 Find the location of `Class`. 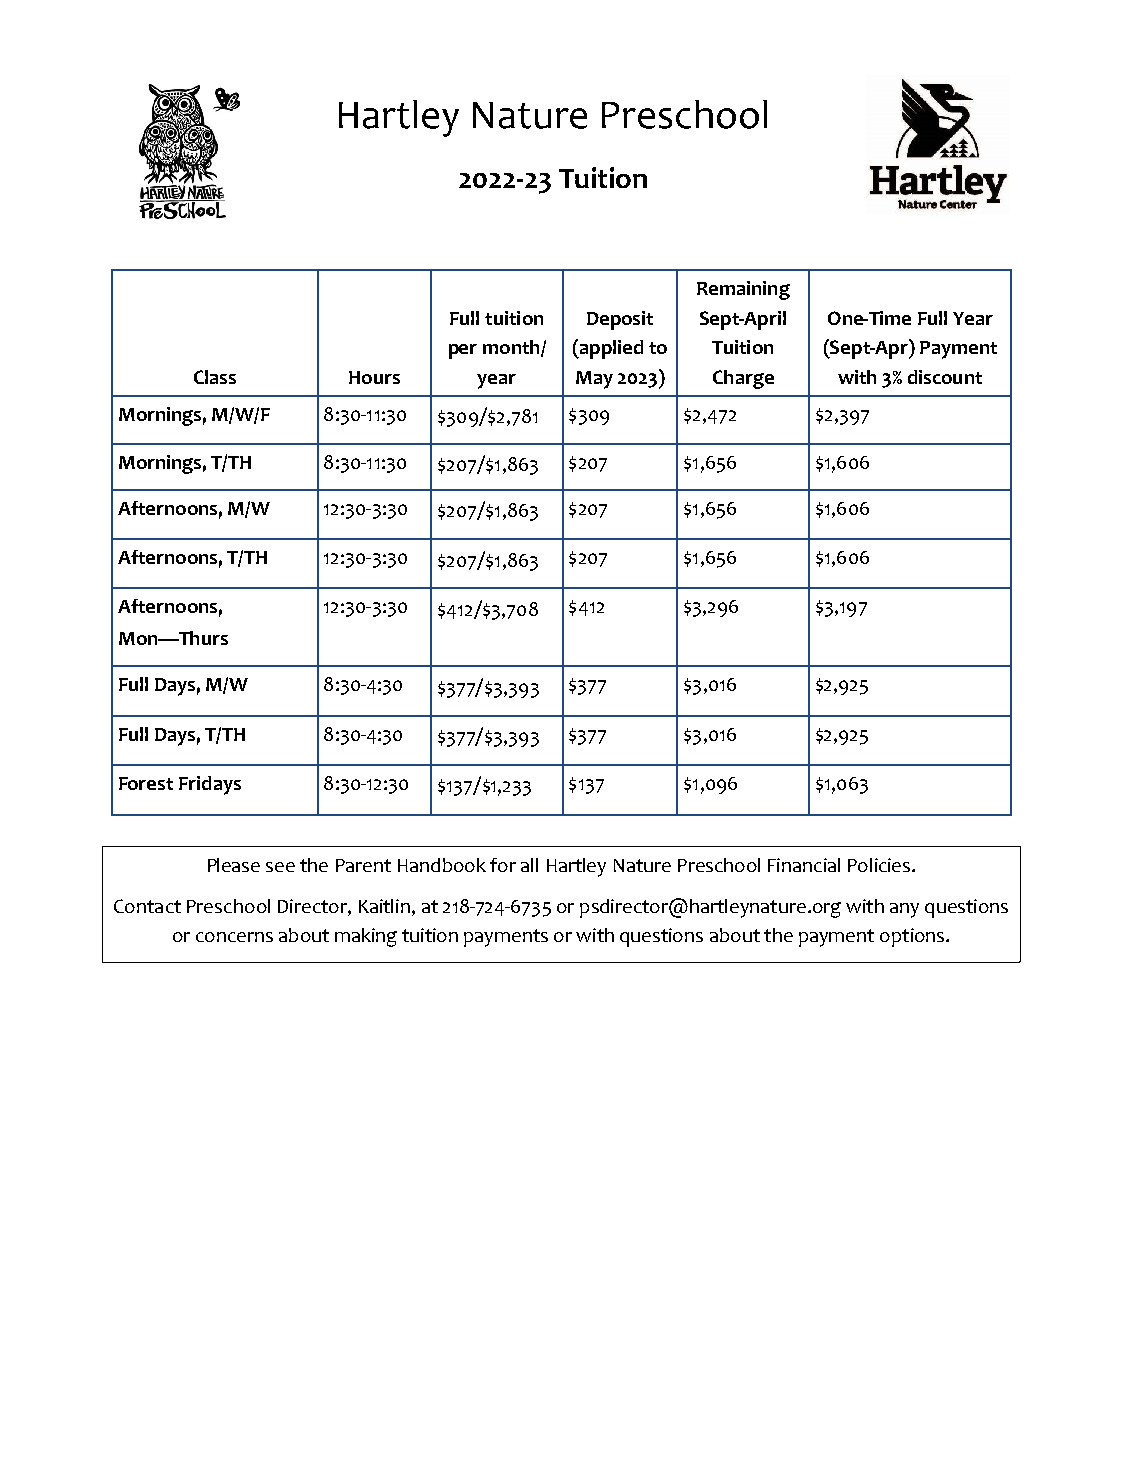

Class is located at coordinates (215, 377).
